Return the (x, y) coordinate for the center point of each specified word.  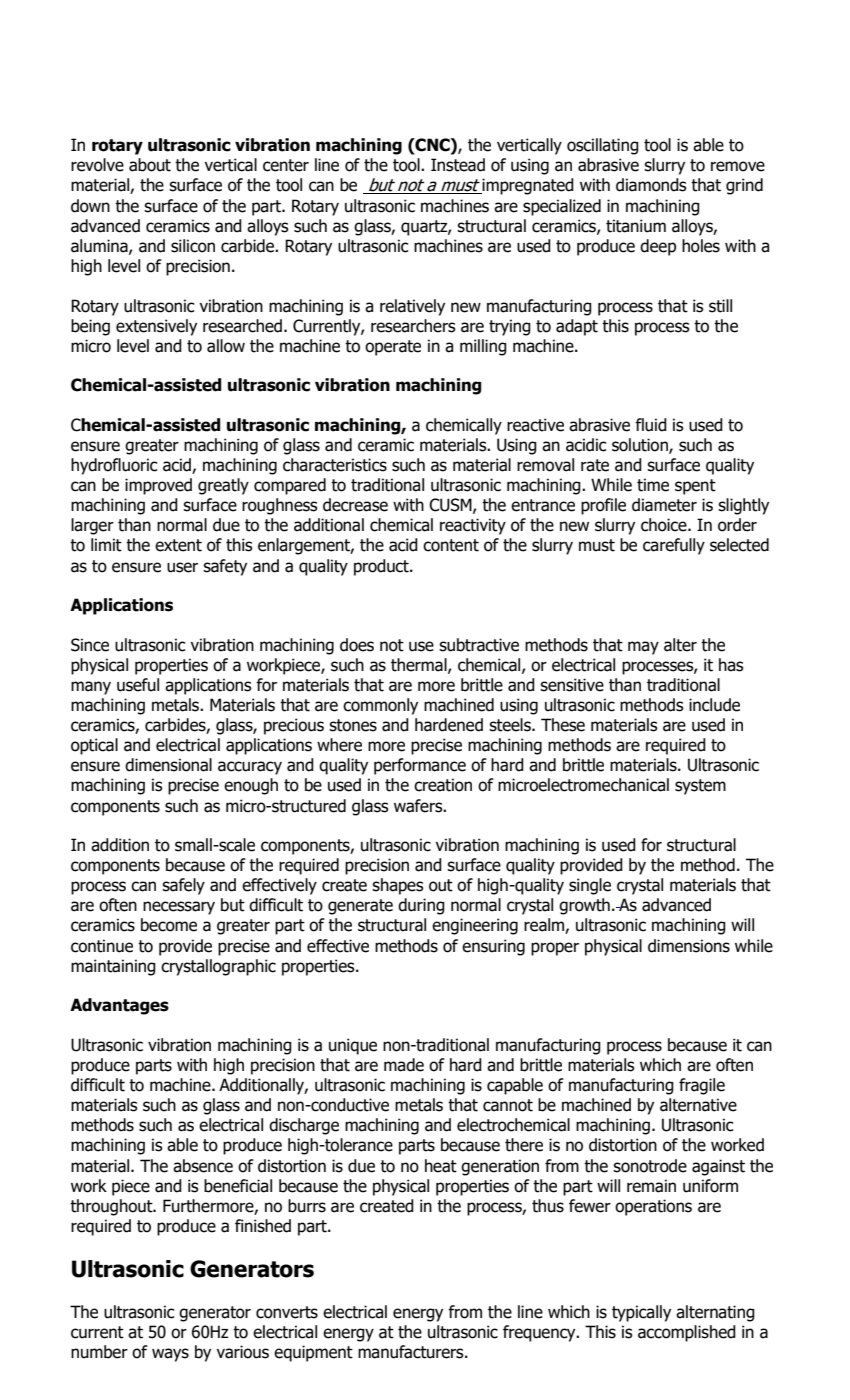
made (404, 1065)
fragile (702, 1086)
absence (203, 1166)
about (150, 165)
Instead (458, 165)
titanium (636, 226)
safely (183, 886)
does (357, 645)
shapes (398, 886)
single (590, 886)
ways (170, 1355)
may (643, 648)
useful (138, 685)
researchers (413, 326)
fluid (651, 425)
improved (158, 486)
